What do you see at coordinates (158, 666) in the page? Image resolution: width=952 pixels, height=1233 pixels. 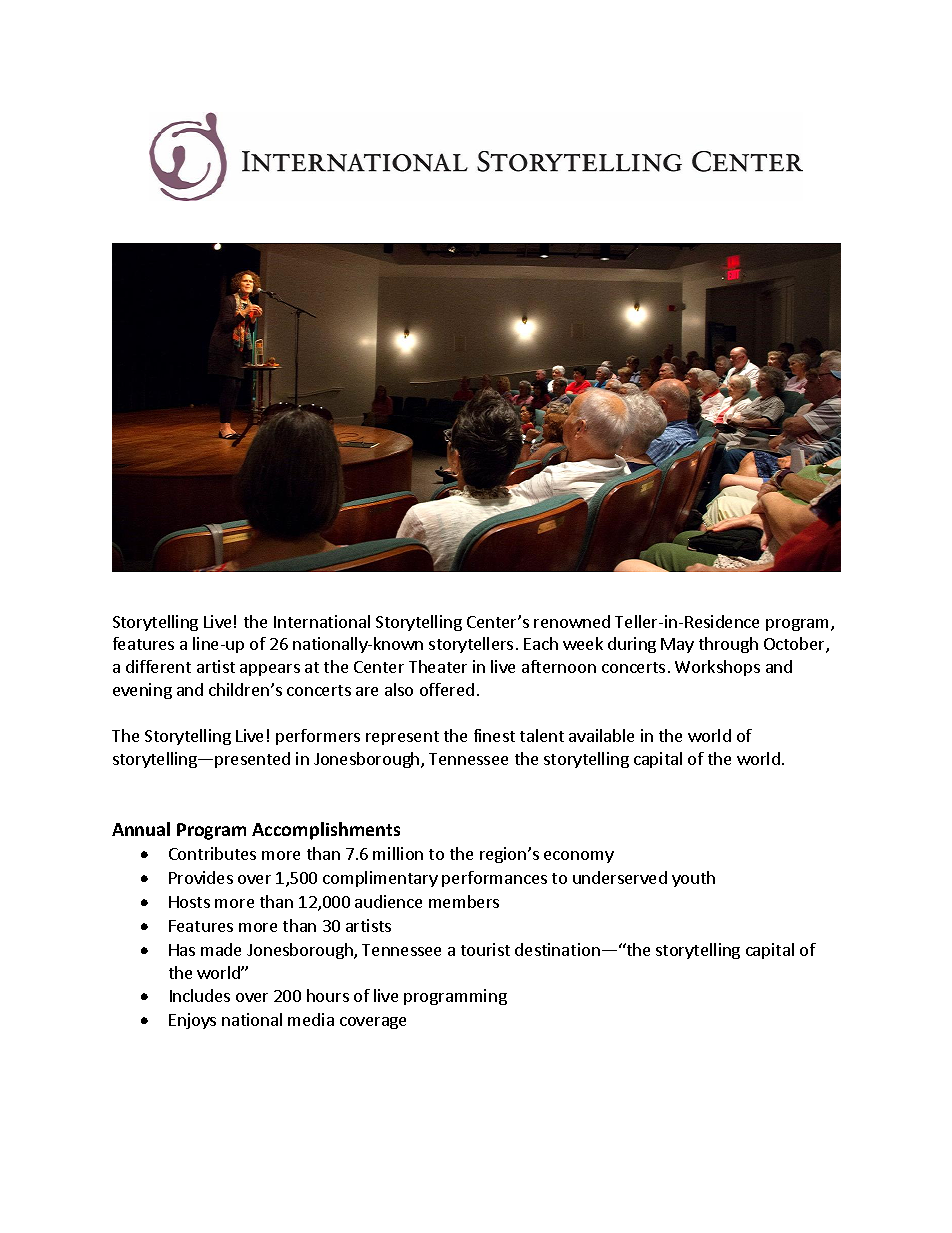 I see `different` at bounding box center [158, 666].
